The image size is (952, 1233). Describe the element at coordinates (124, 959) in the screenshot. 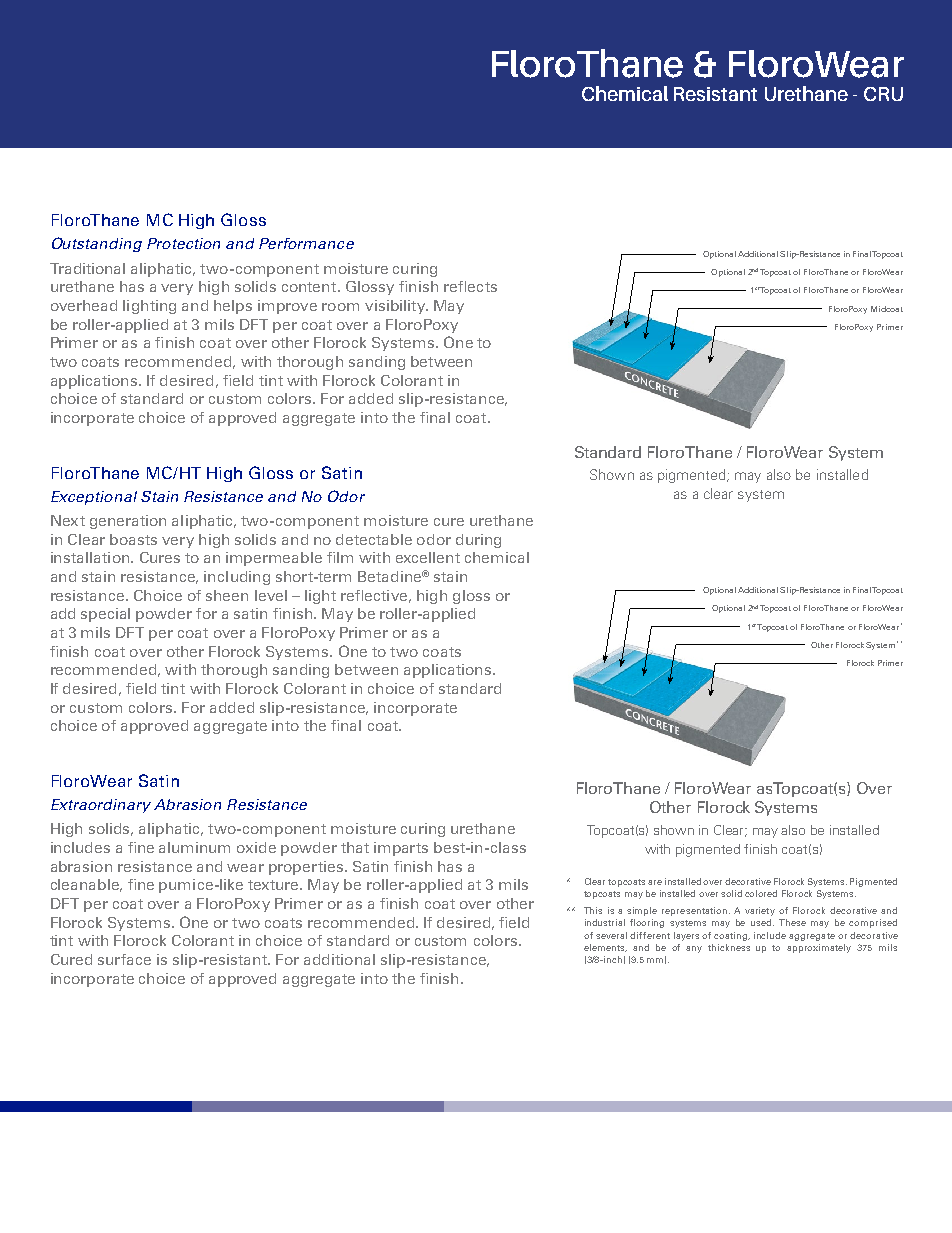

I see `surface` at that location.
